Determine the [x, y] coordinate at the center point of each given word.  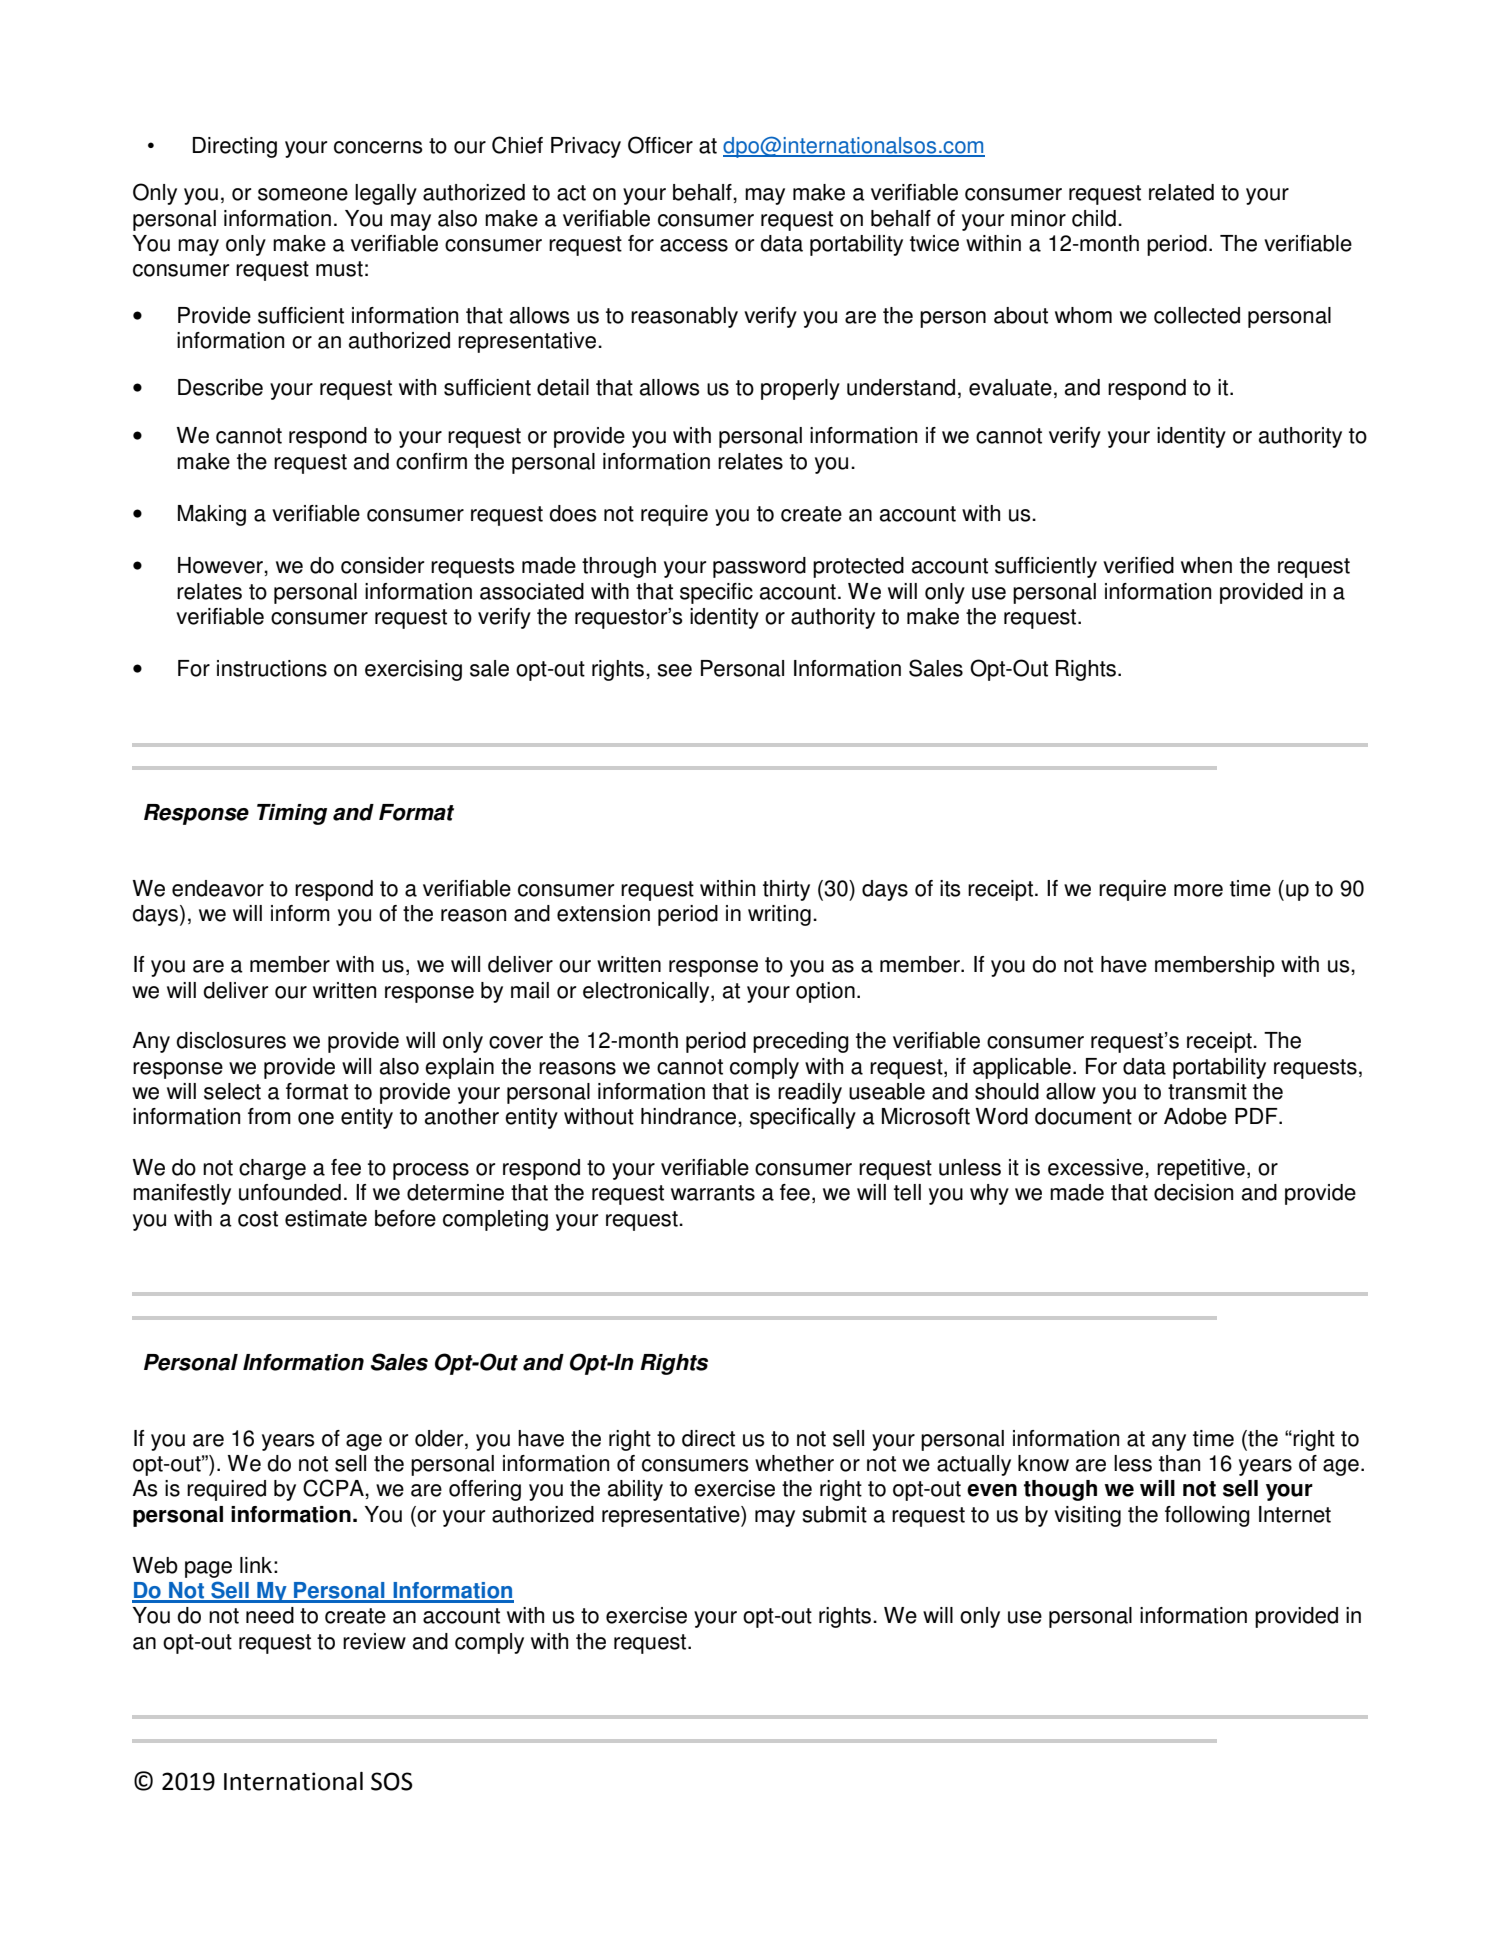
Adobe [1195, 1116]
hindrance [688, 1116]
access [694, 245]
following [1207, 1516]
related [1181, 192]
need [270, 1615]
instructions [272, 668]
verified [1138, 565]
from [269, 1116]
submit [834, 1514]
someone [303, 194]
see [674, 670]
